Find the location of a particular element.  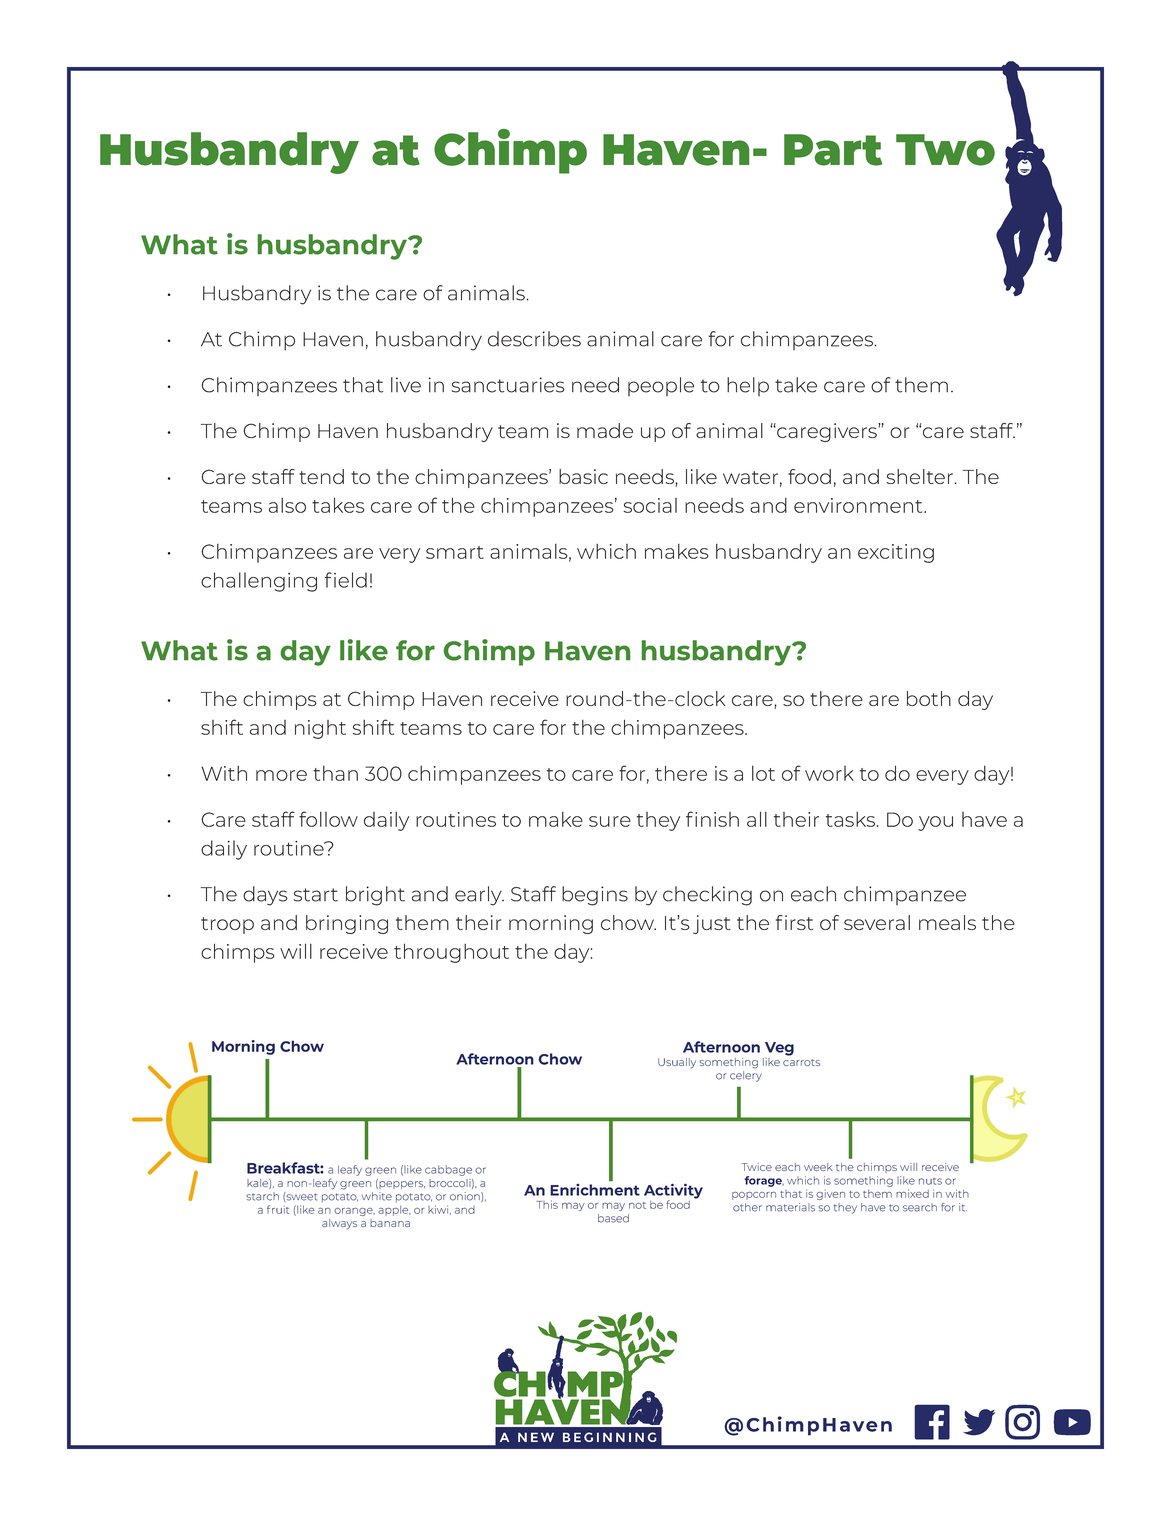

describes is located at coordinates (534, 339).
